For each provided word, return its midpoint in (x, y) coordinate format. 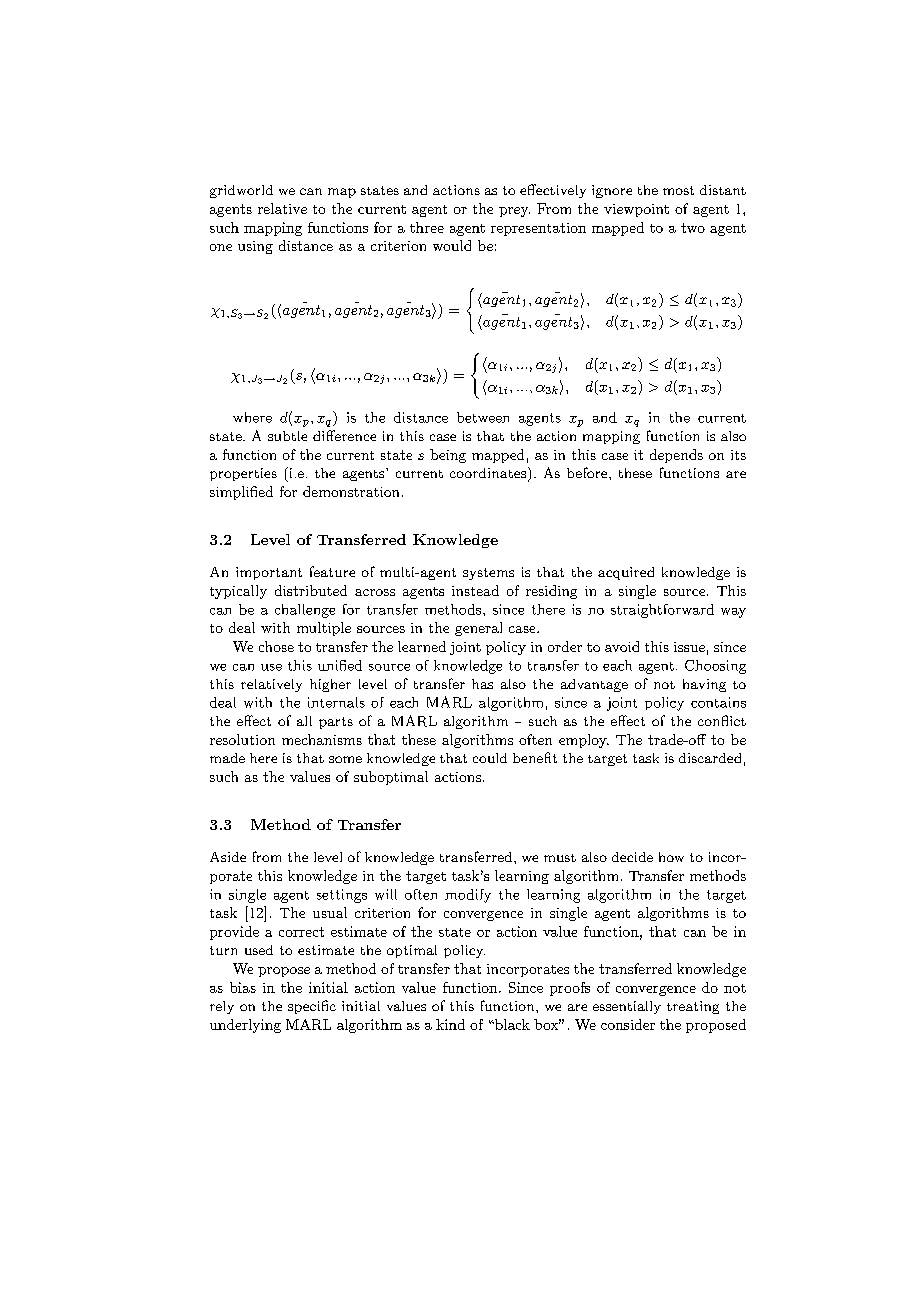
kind (450, 1024)
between (483, 417)
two (693, 228)
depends (676, 456)
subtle (287, 436)
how (671, 857)
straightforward (662, 611)
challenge (305, 611)
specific (312, 1007)
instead (475, 590)
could (490, 758)
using (255, 247)
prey (514, 212)
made (227, 758)
